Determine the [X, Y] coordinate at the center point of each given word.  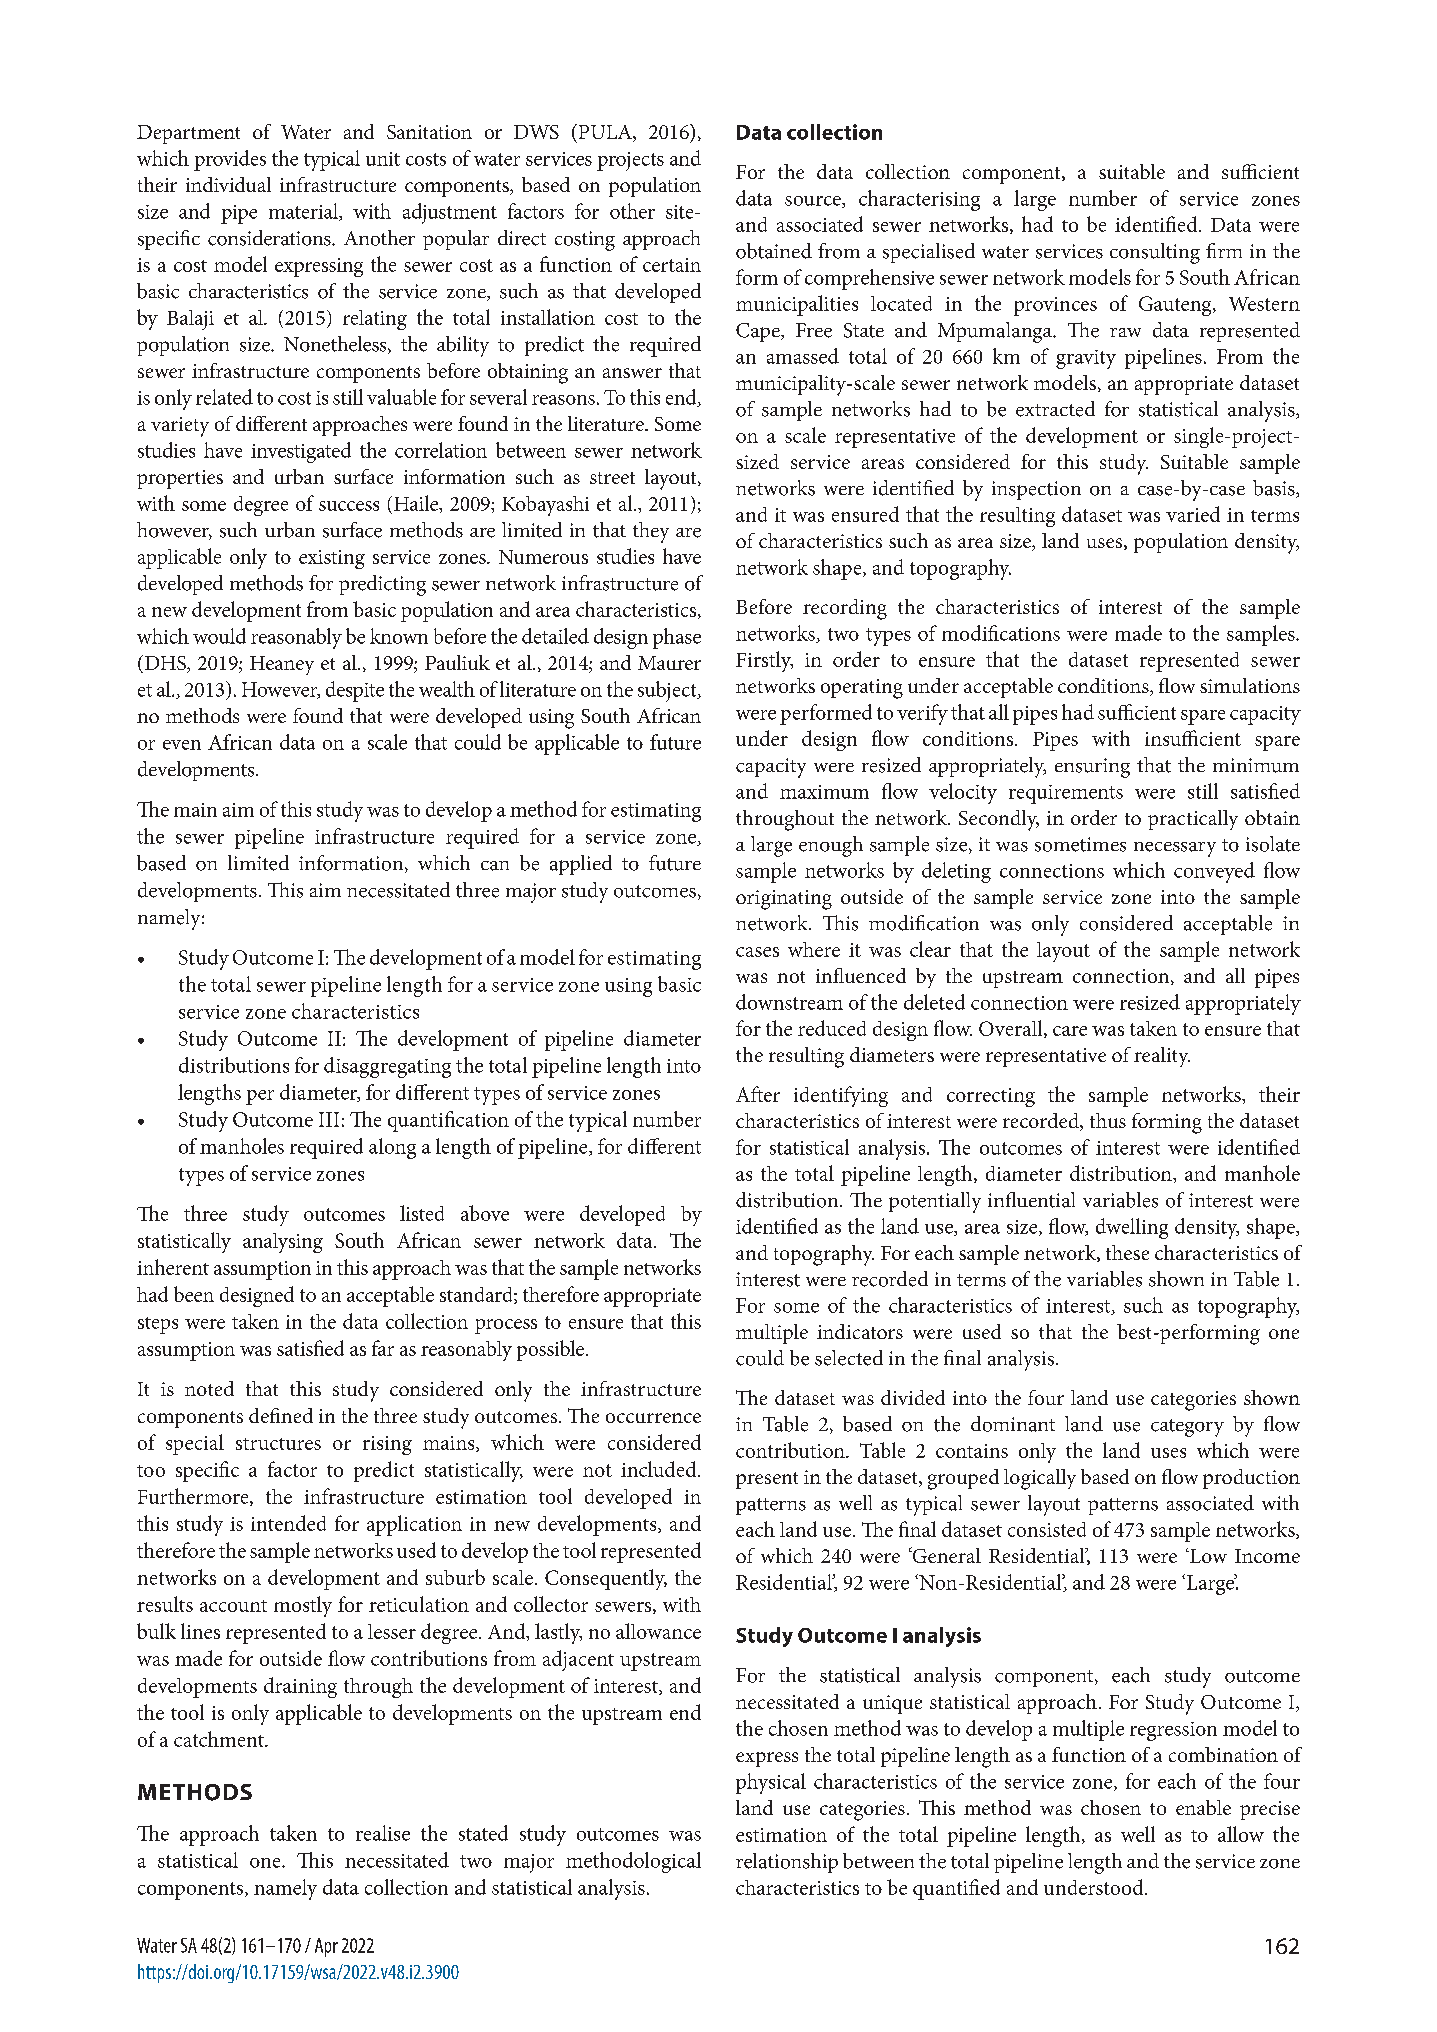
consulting [1155, 253]
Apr [326, 1947]
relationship [787, 1863]
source [814, 202]
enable [1203, 1807]
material [305, 212]
